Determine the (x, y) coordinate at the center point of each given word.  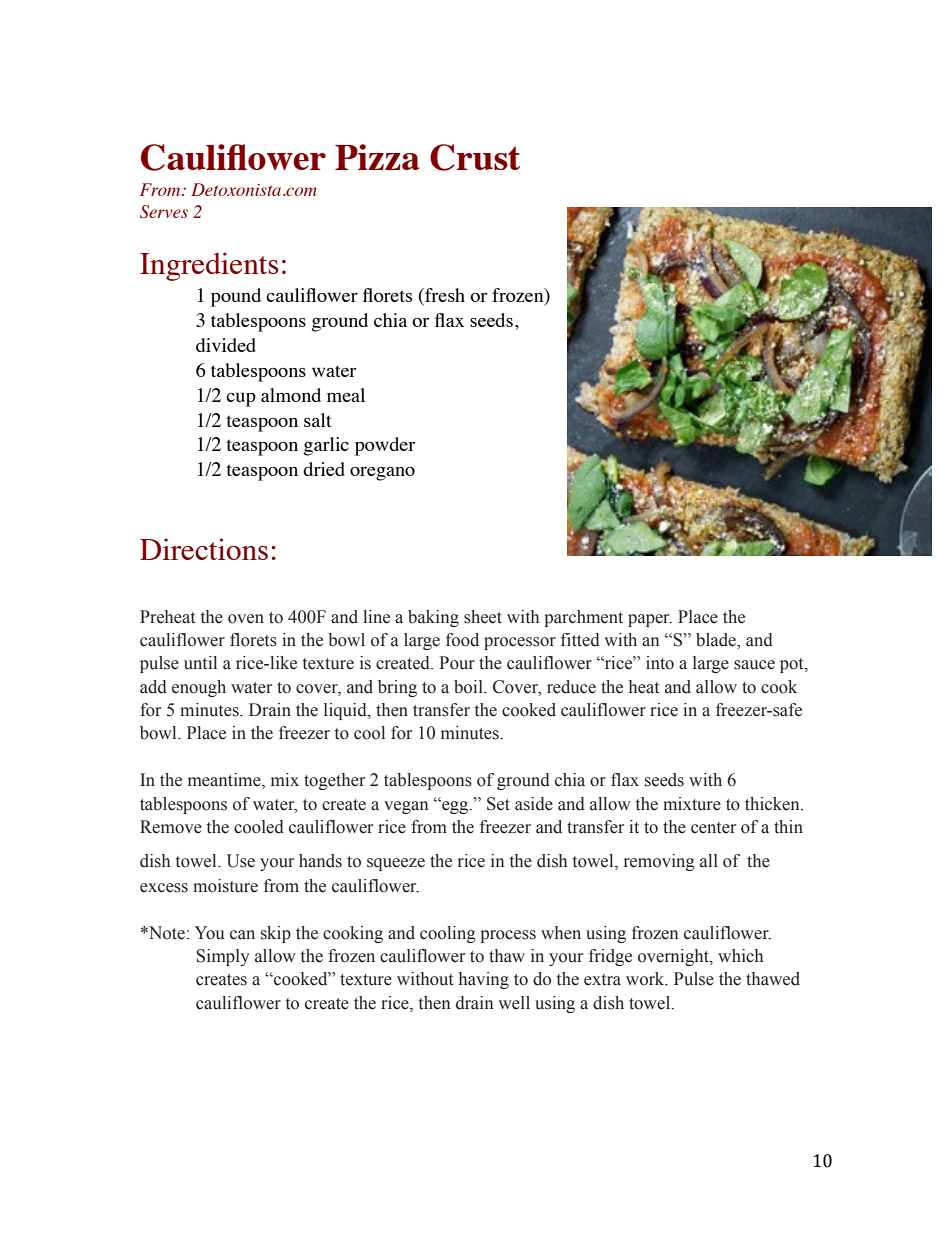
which (740, 956)
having (484, 980)
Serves (164, 212)
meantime (225, 781)
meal (346, 395)
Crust (475, 157)
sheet (483, 617)
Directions (204, 549)
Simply (223, 957)
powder (385, 446)
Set (498, 804)
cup (241, 399)
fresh (444, 296)
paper (650, 620)
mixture (692, 804)
